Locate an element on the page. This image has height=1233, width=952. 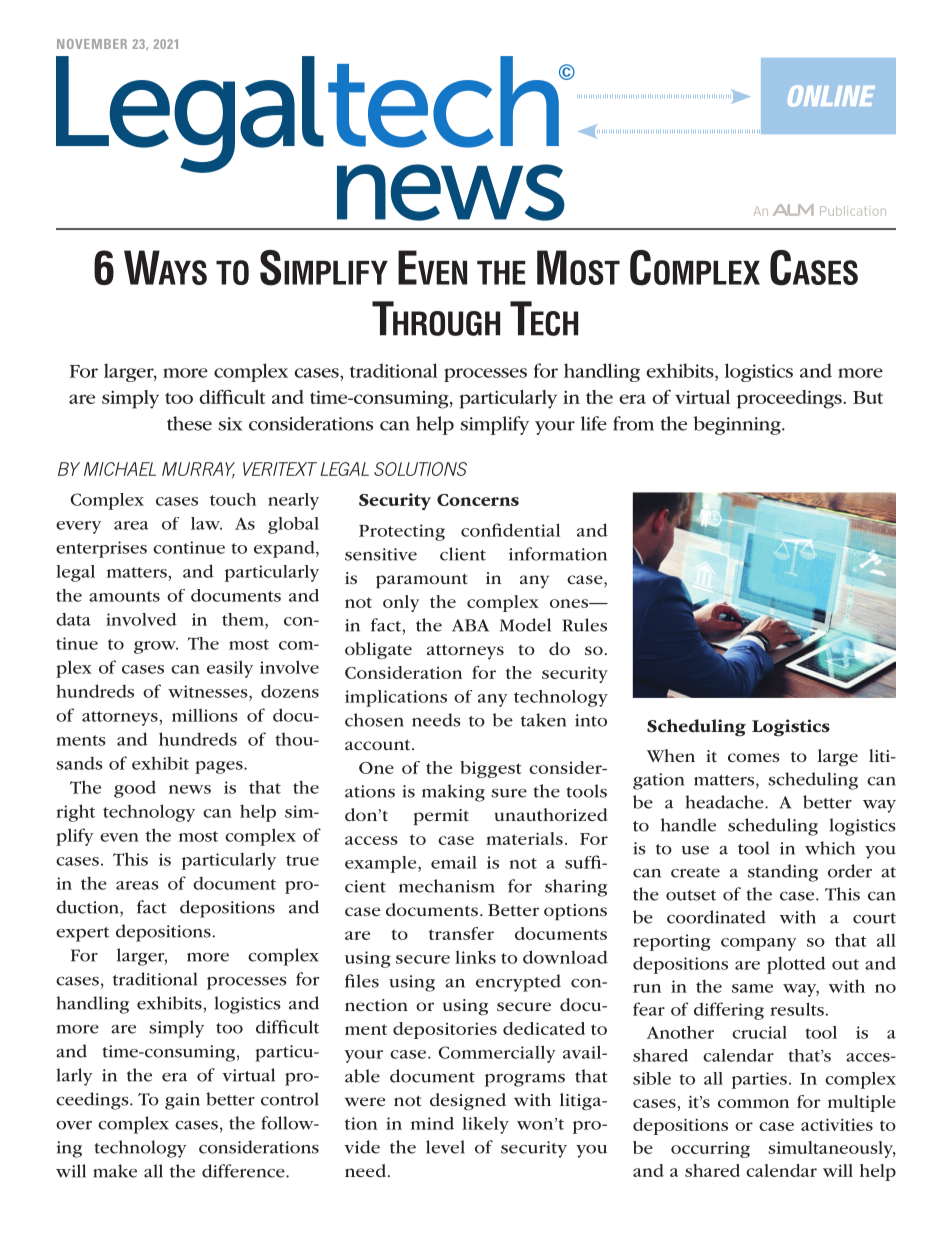
from is located at coordinates (633, 423).
